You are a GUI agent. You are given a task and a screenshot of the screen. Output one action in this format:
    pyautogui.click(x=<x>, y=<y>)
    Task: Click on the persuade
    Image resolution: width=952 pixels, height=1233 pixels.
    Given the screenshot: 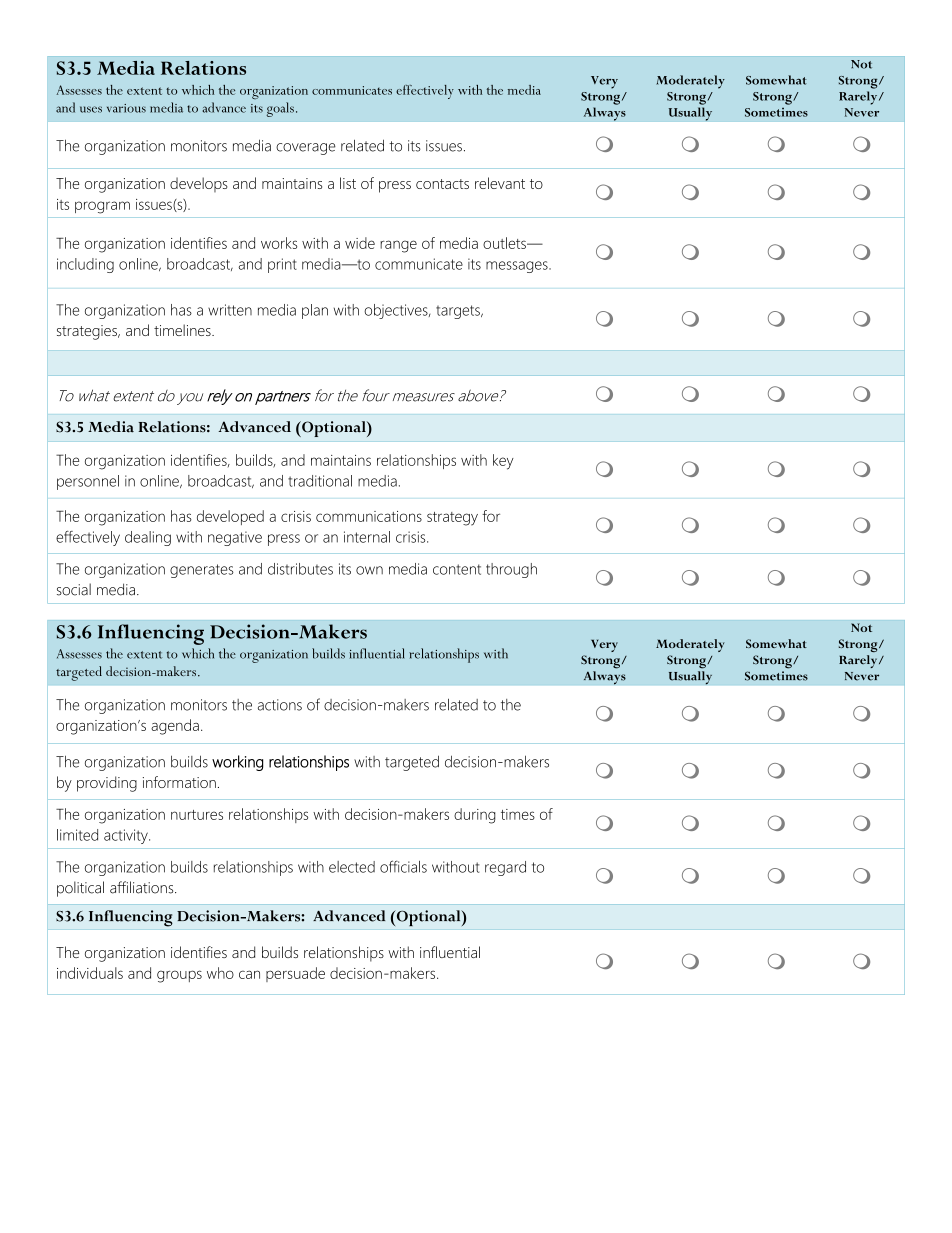 What is the action you would take?
    pyautogui.click(x=295, y=974)
